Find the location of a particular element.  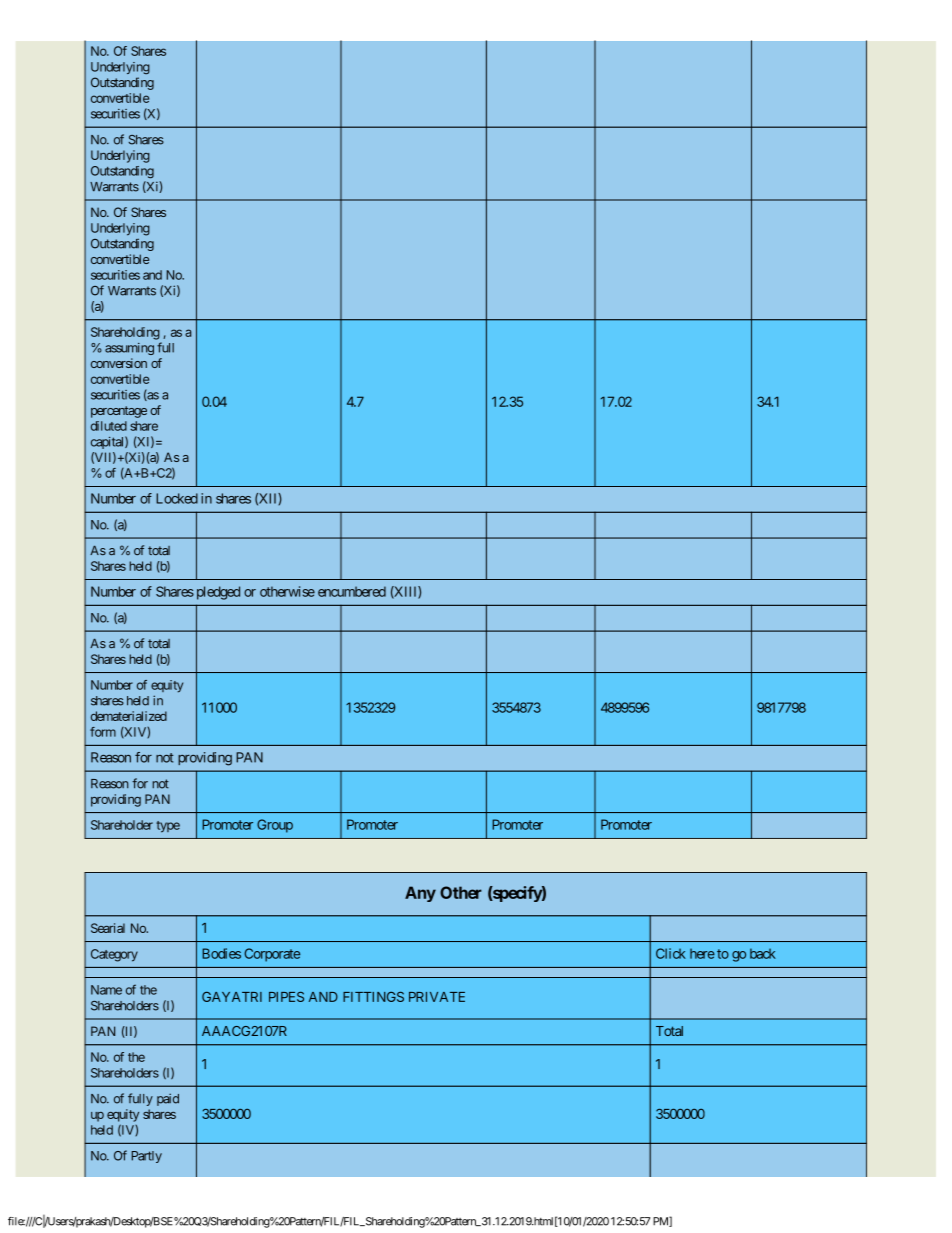

Partly is located at coordinates (147, 1157).
